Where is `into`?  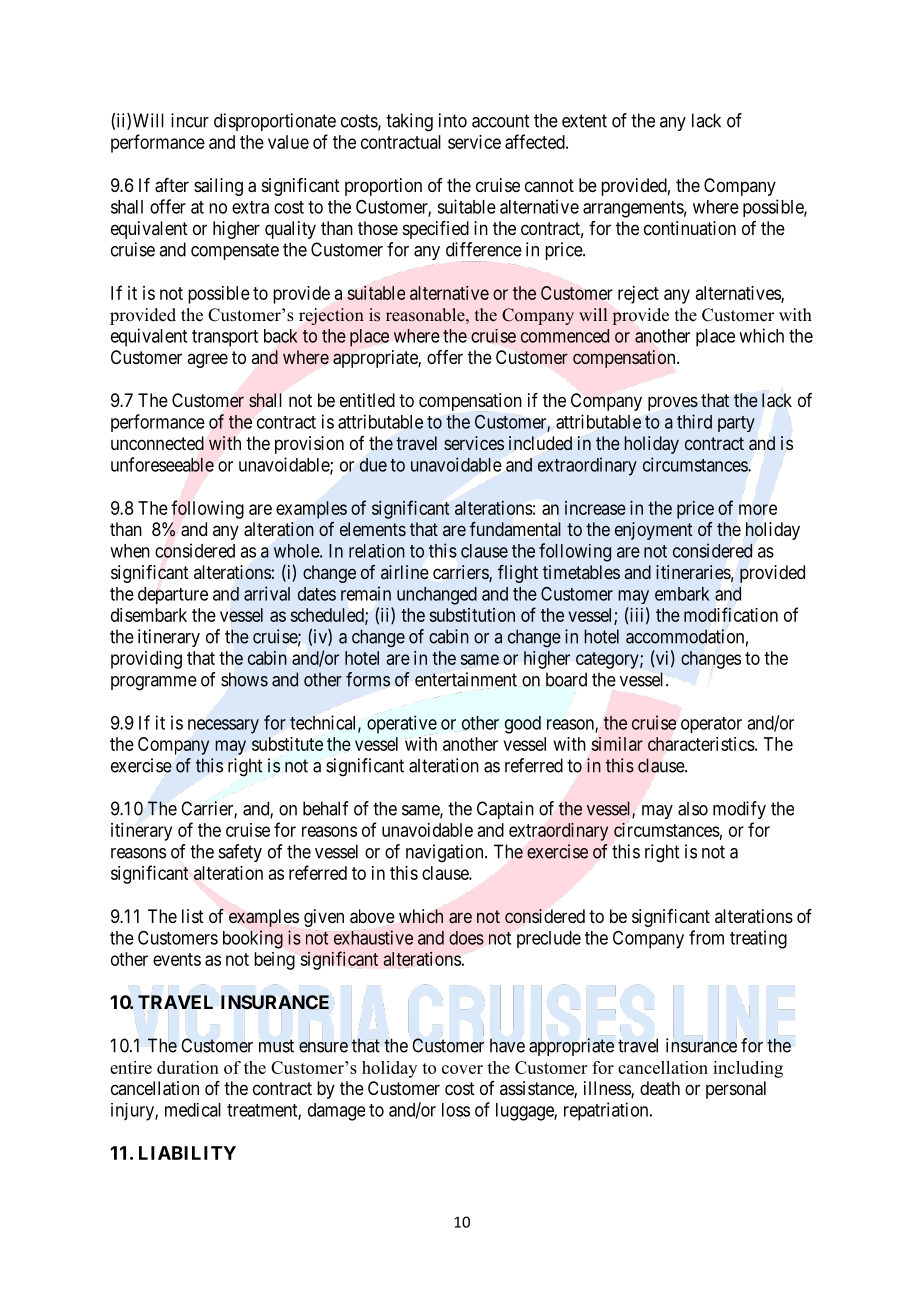
into is located at coordinates (453, 120).
